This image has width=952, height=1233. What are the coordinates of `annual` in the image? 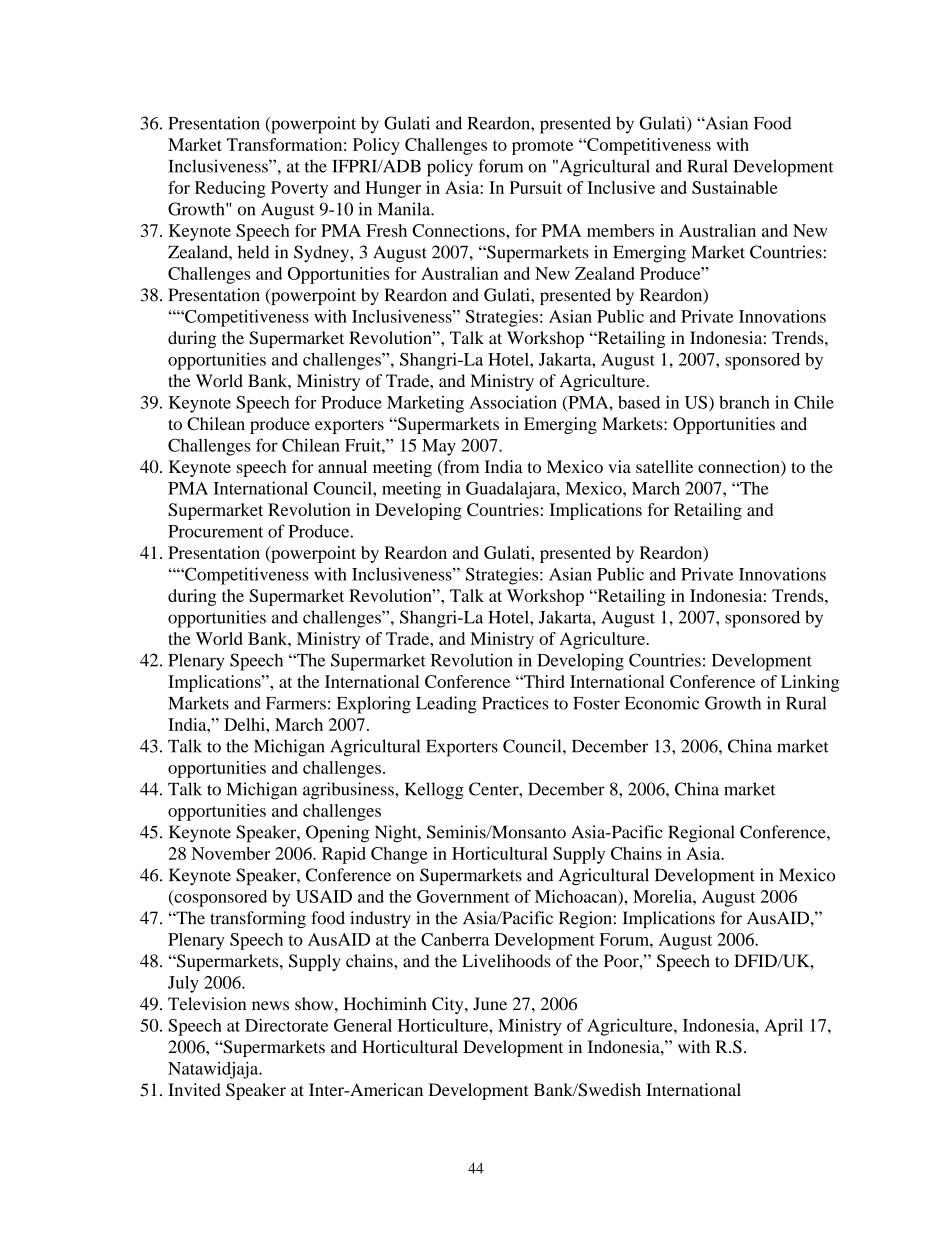 It's located at (342, 466).
